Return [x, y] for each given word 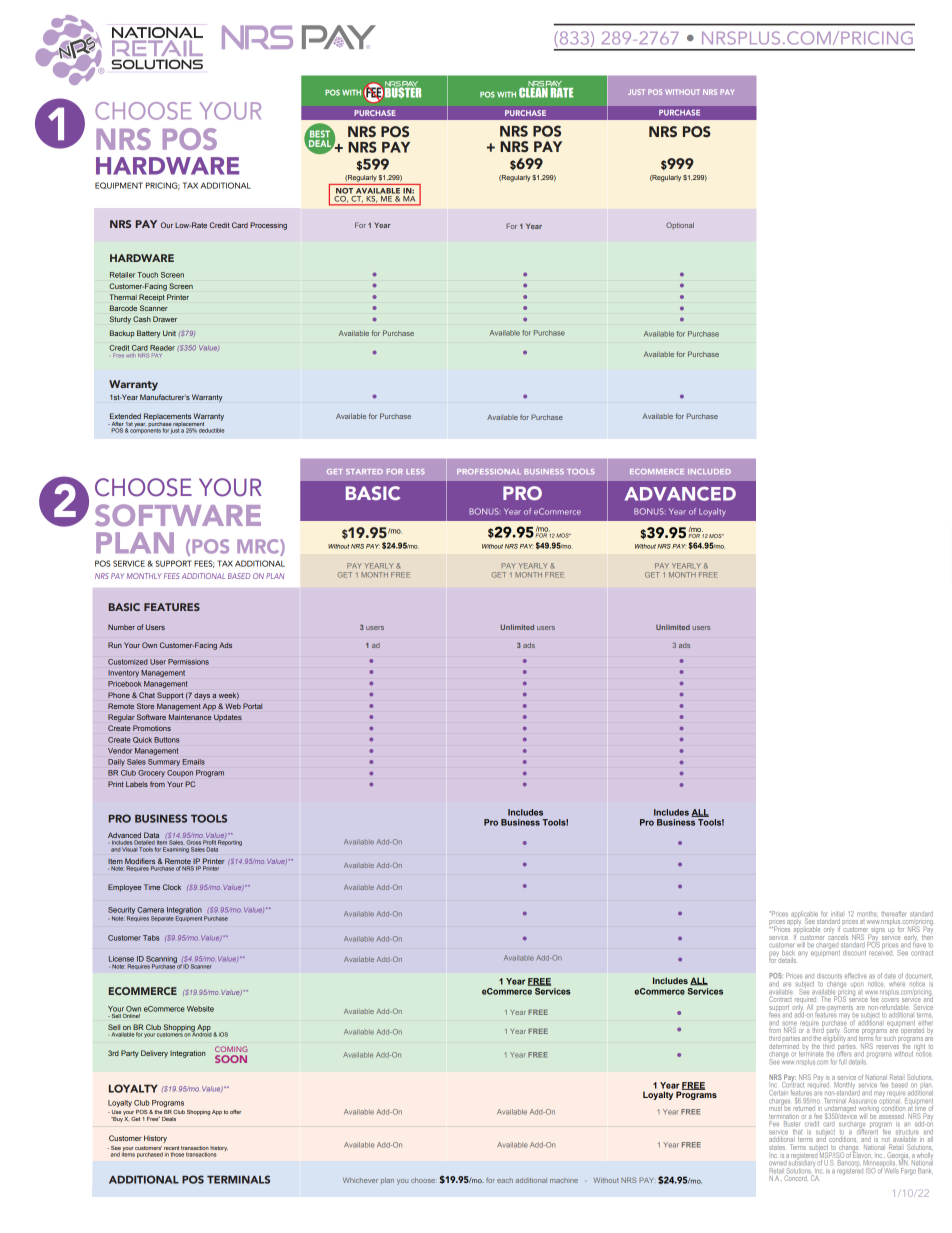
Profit [209, 842]
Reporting [230, 843]
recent [171, 1148]
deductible [211, 430]
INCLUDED [709, 471]
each [505, 1181]
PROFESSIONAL [489, 471]
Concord [795, 1177]
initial [837, 914]
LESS [415, 471]
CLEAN [533, 91]
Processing [268, 226]
